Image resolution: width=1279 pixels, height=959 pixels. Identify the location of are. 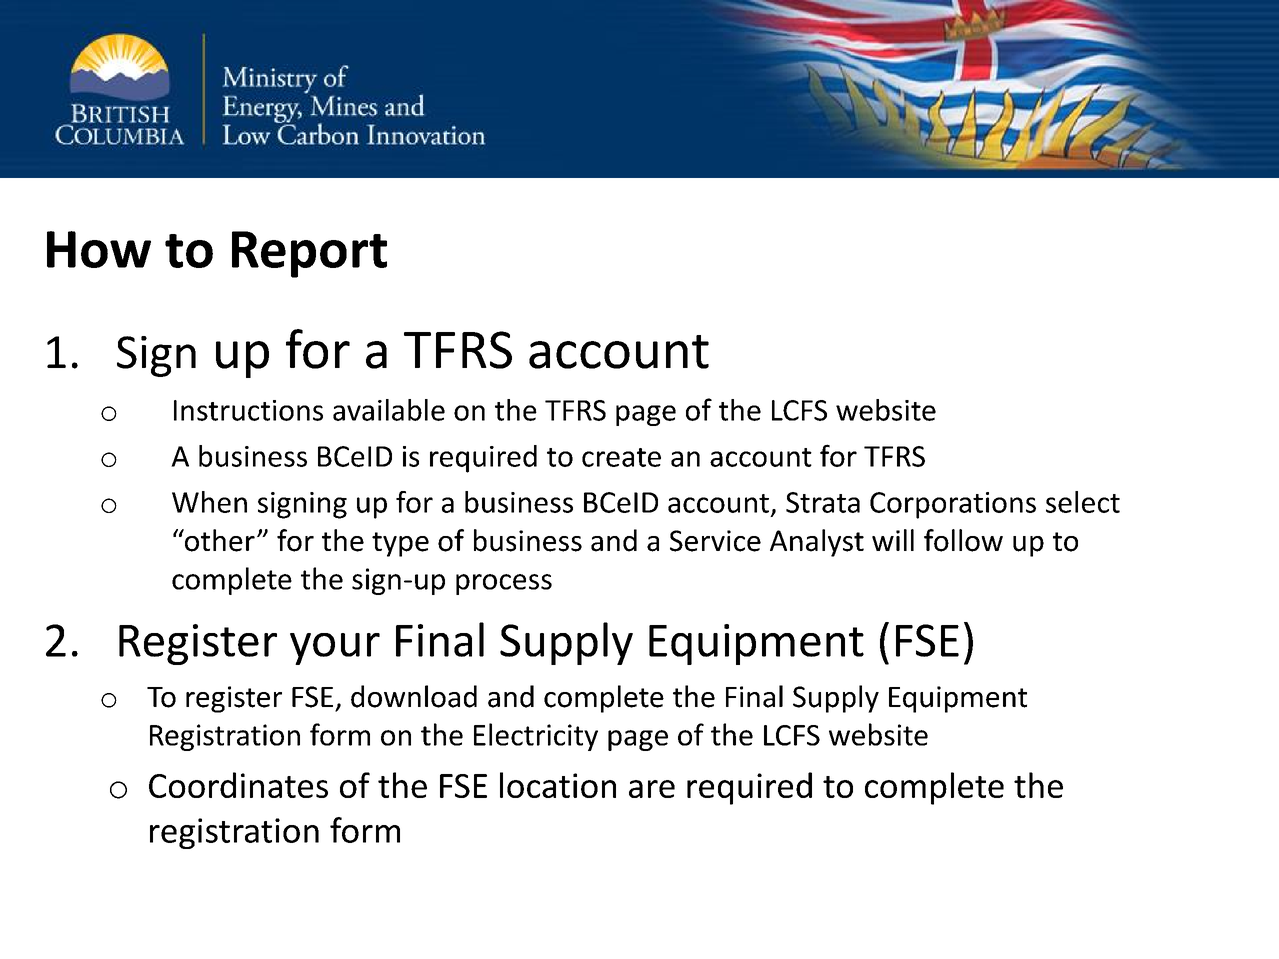
(652, 789).
